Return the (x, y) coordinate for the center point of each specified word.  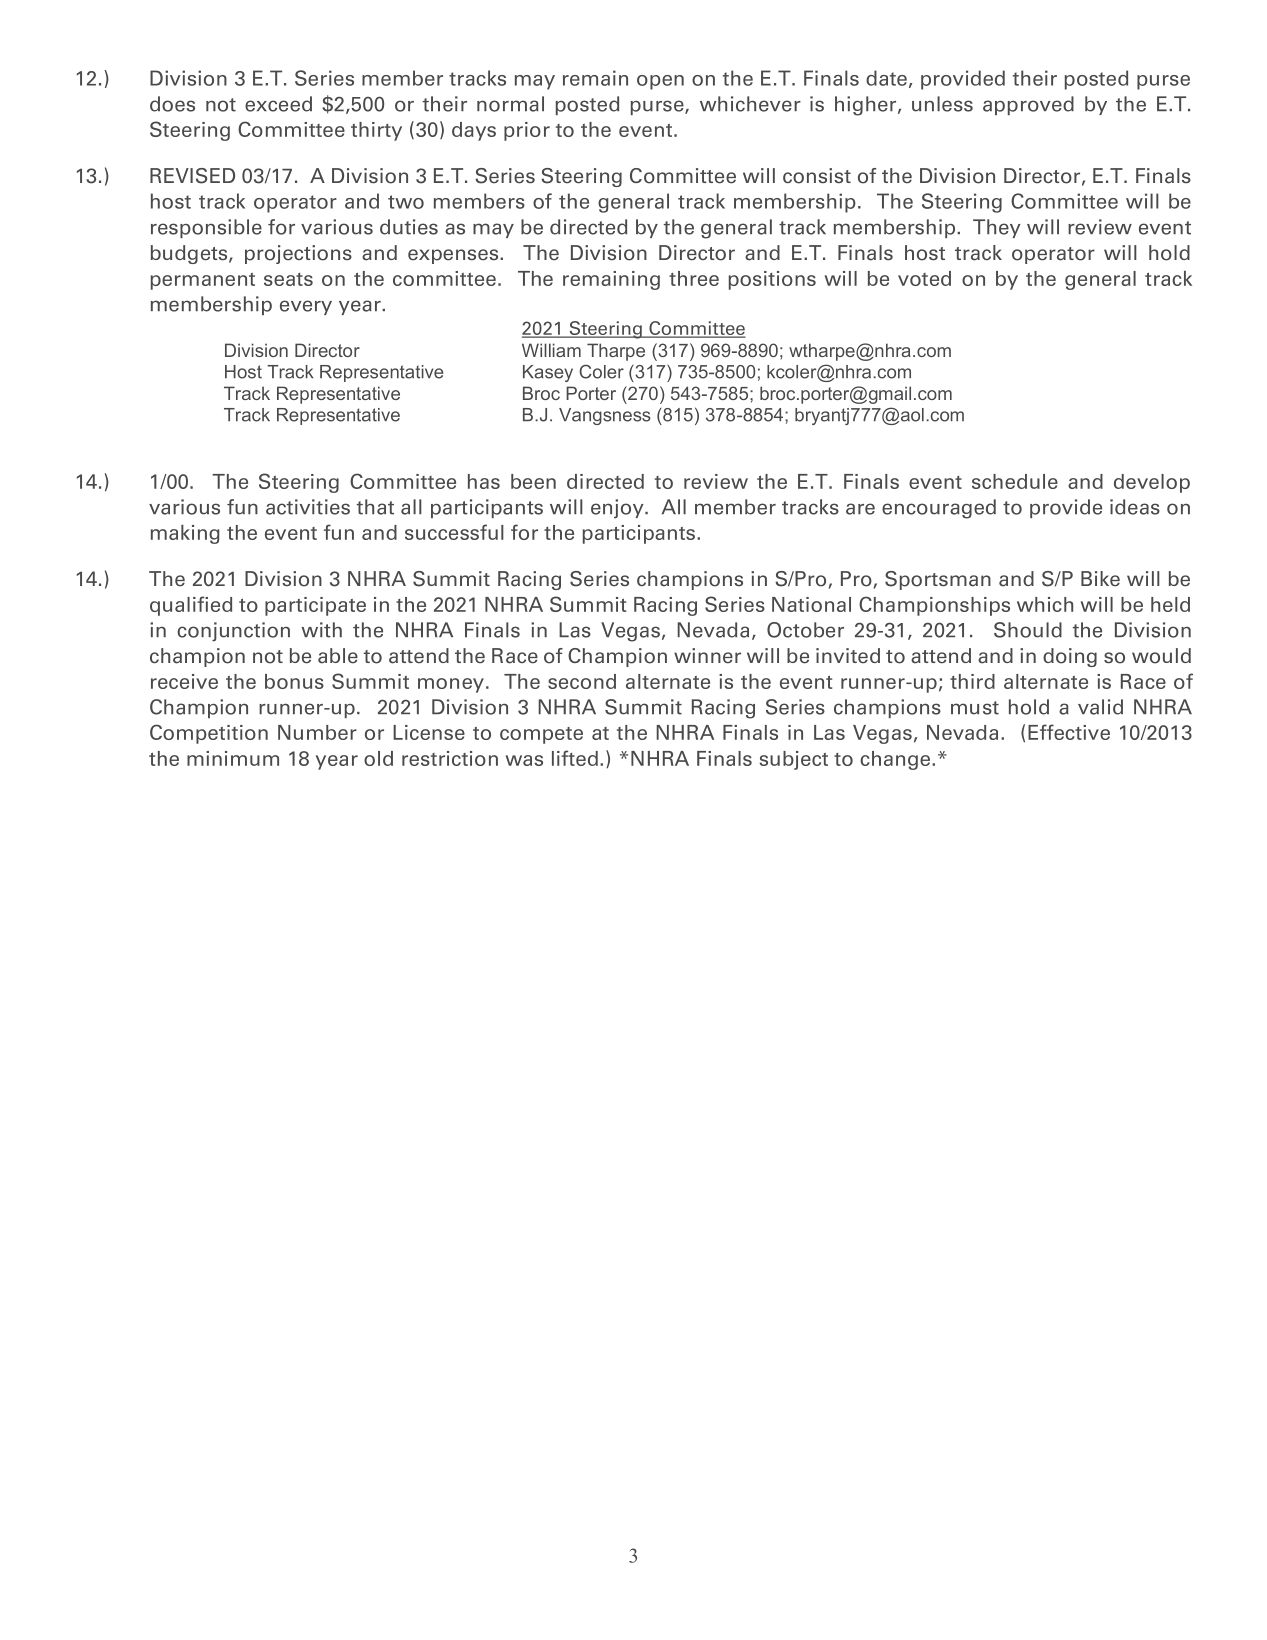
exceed (278, 104)
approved (1028, 105)
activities (308, 507)
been (533, 481)
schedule (1015, 481)
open (660, 82)
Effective (1069, 732)
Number (317, 732)
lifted (575, 758)
